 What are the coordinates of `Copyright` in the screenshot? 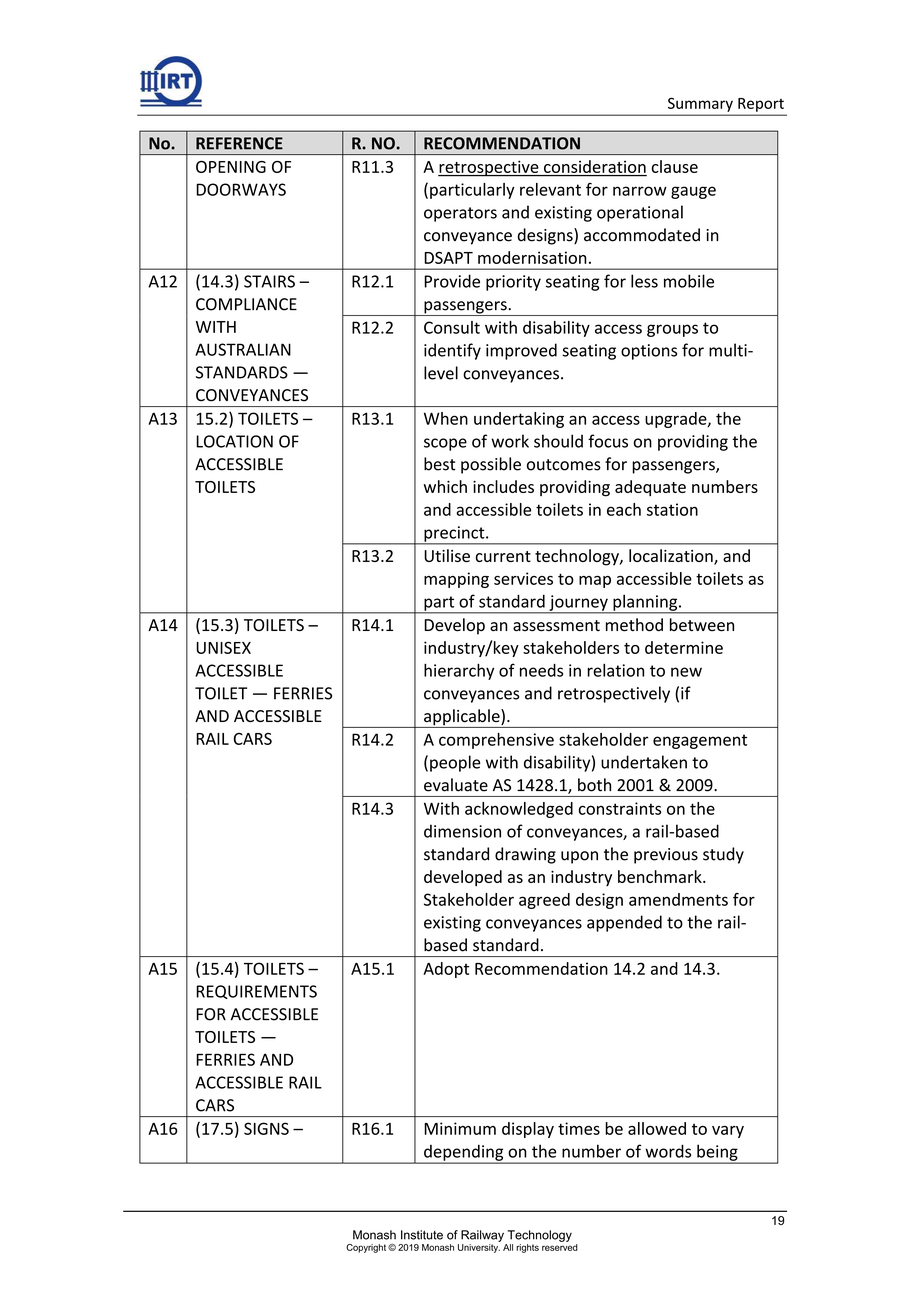 It's located at (367, 1248).
